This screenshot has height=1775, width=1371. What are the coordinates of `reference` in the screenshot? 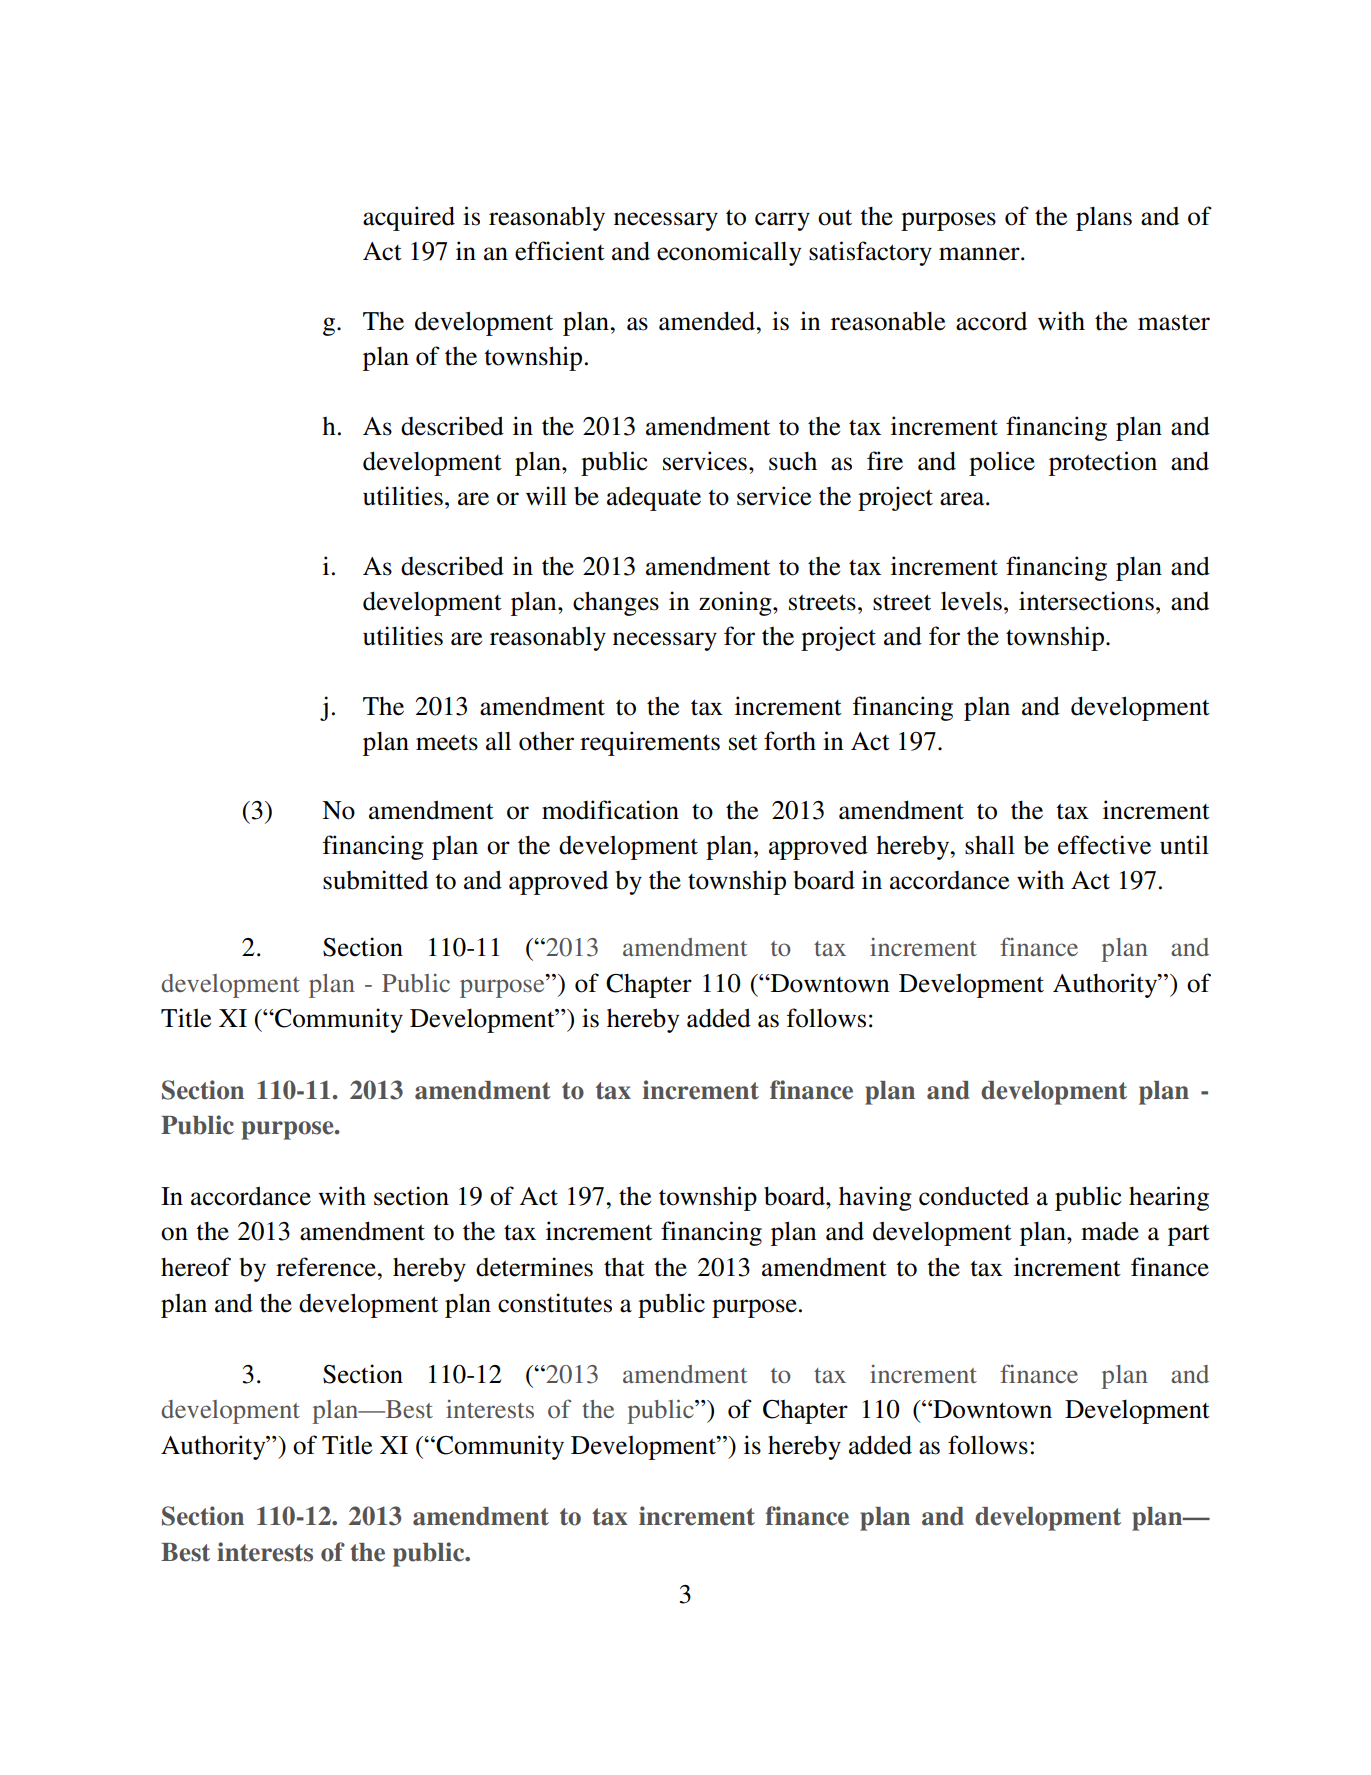 It's located at (327, 1267).
